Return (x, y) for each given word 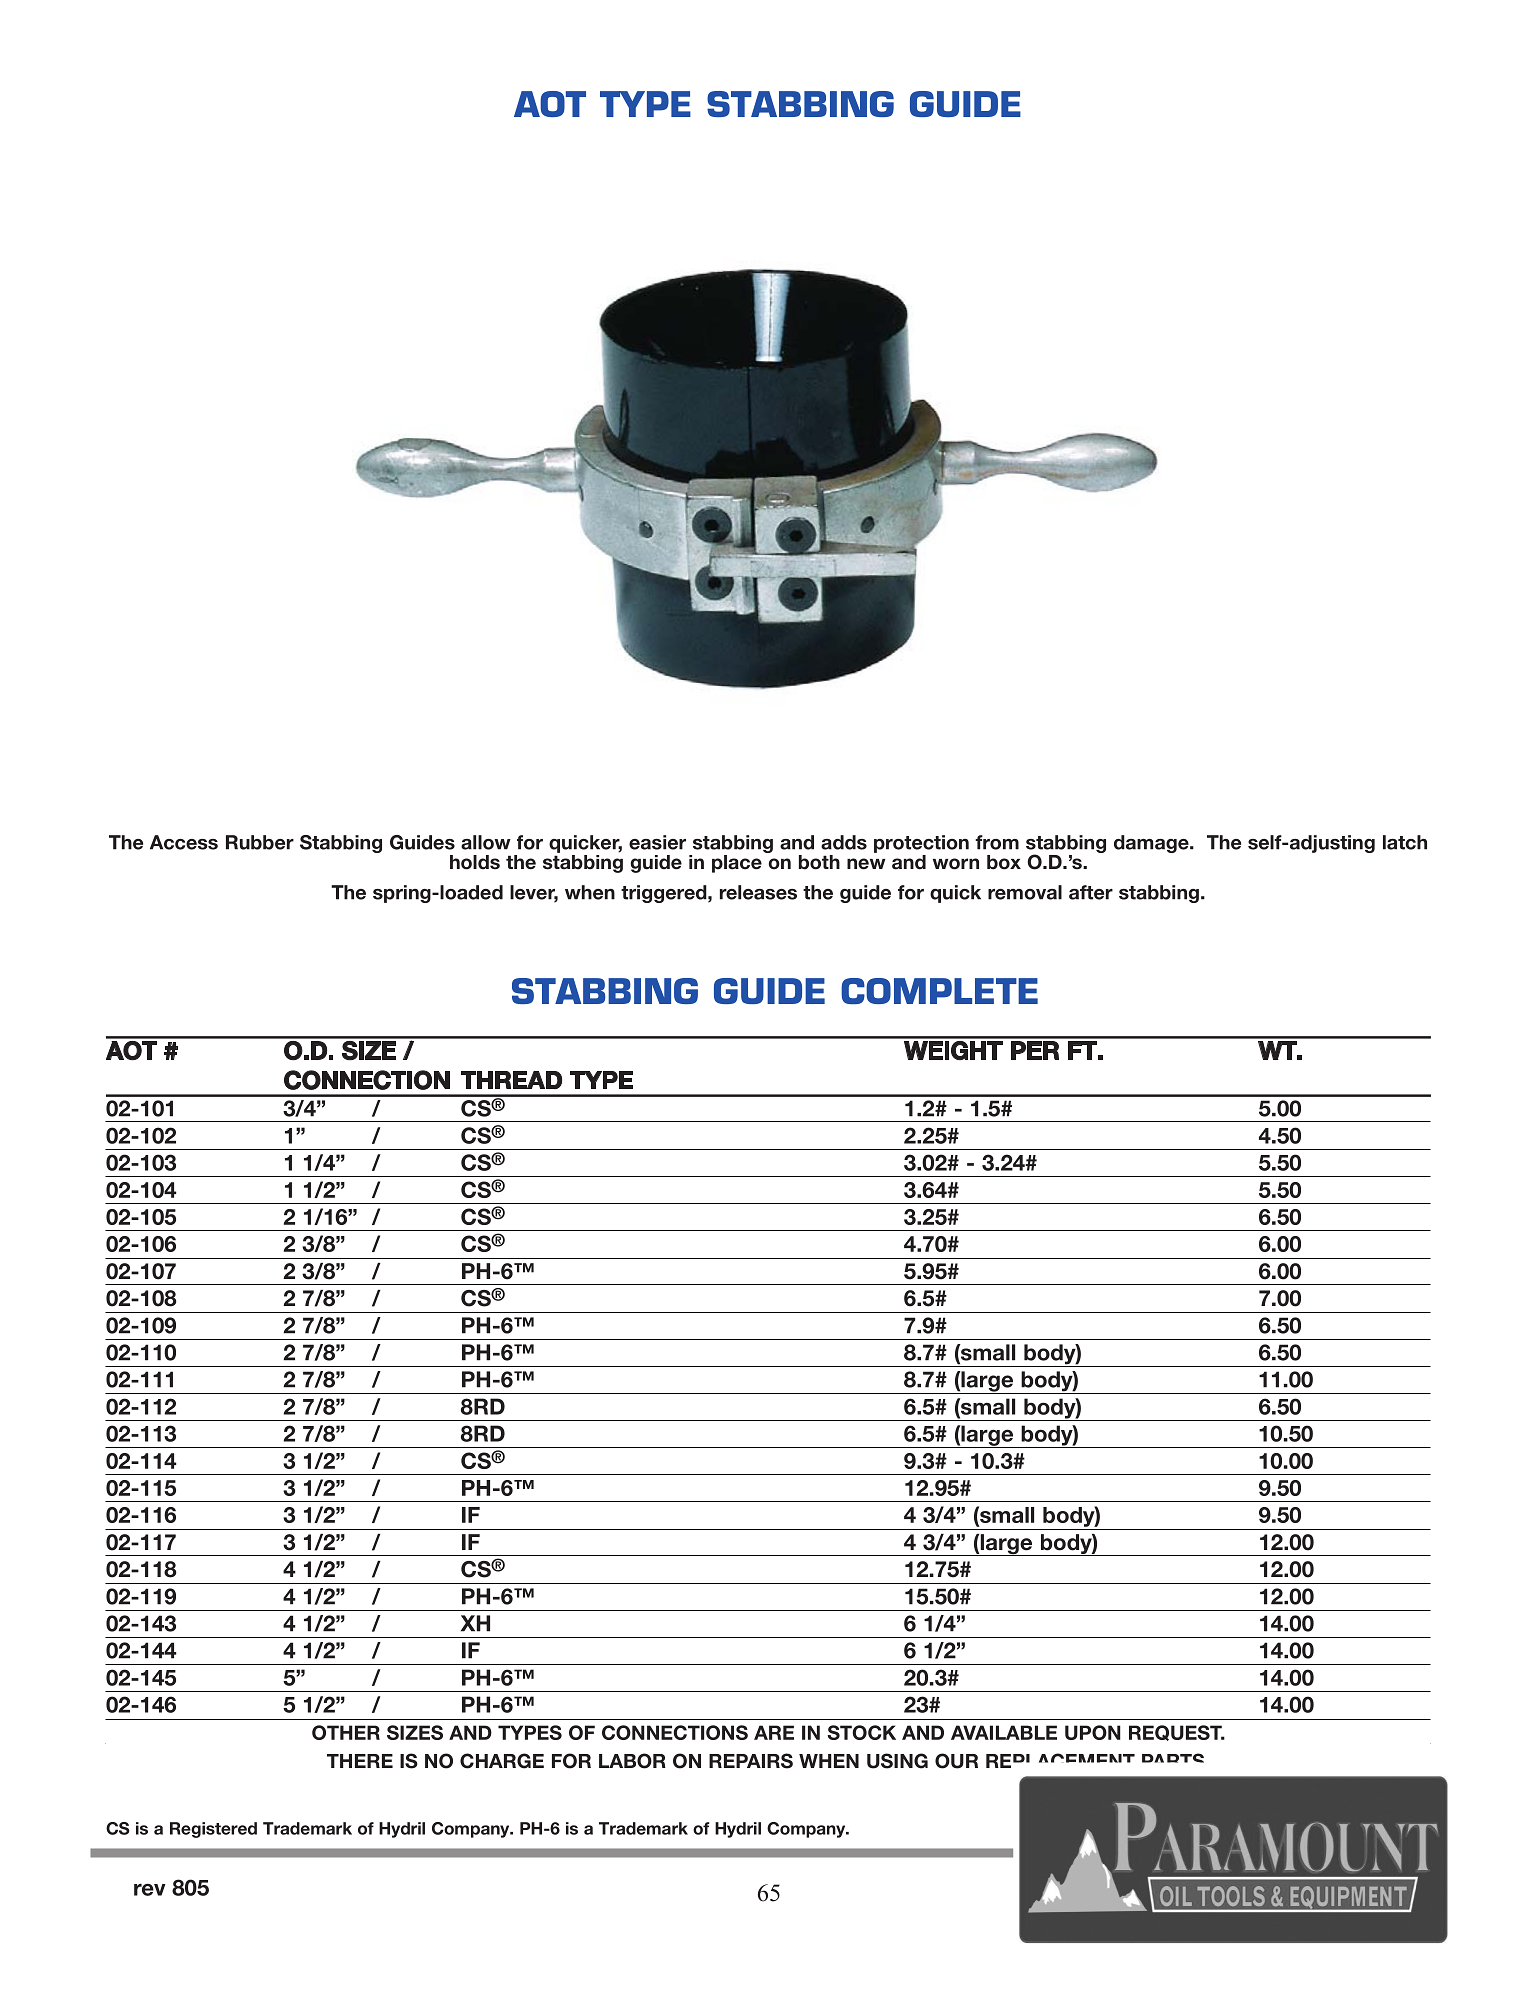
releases (758, 892)
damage (1152, 844)
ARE (774, 1732)
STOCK (861, 1732)
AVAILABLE (1004, 1732)
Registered (213, 1830)
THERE (360, 1761)
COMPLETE (939, 991)
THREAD (511, 1080)
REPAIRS (751, 1761)
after (1091, 892)
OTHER (346, 1732)
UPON (1093, 1732)
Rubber (260, 842)
